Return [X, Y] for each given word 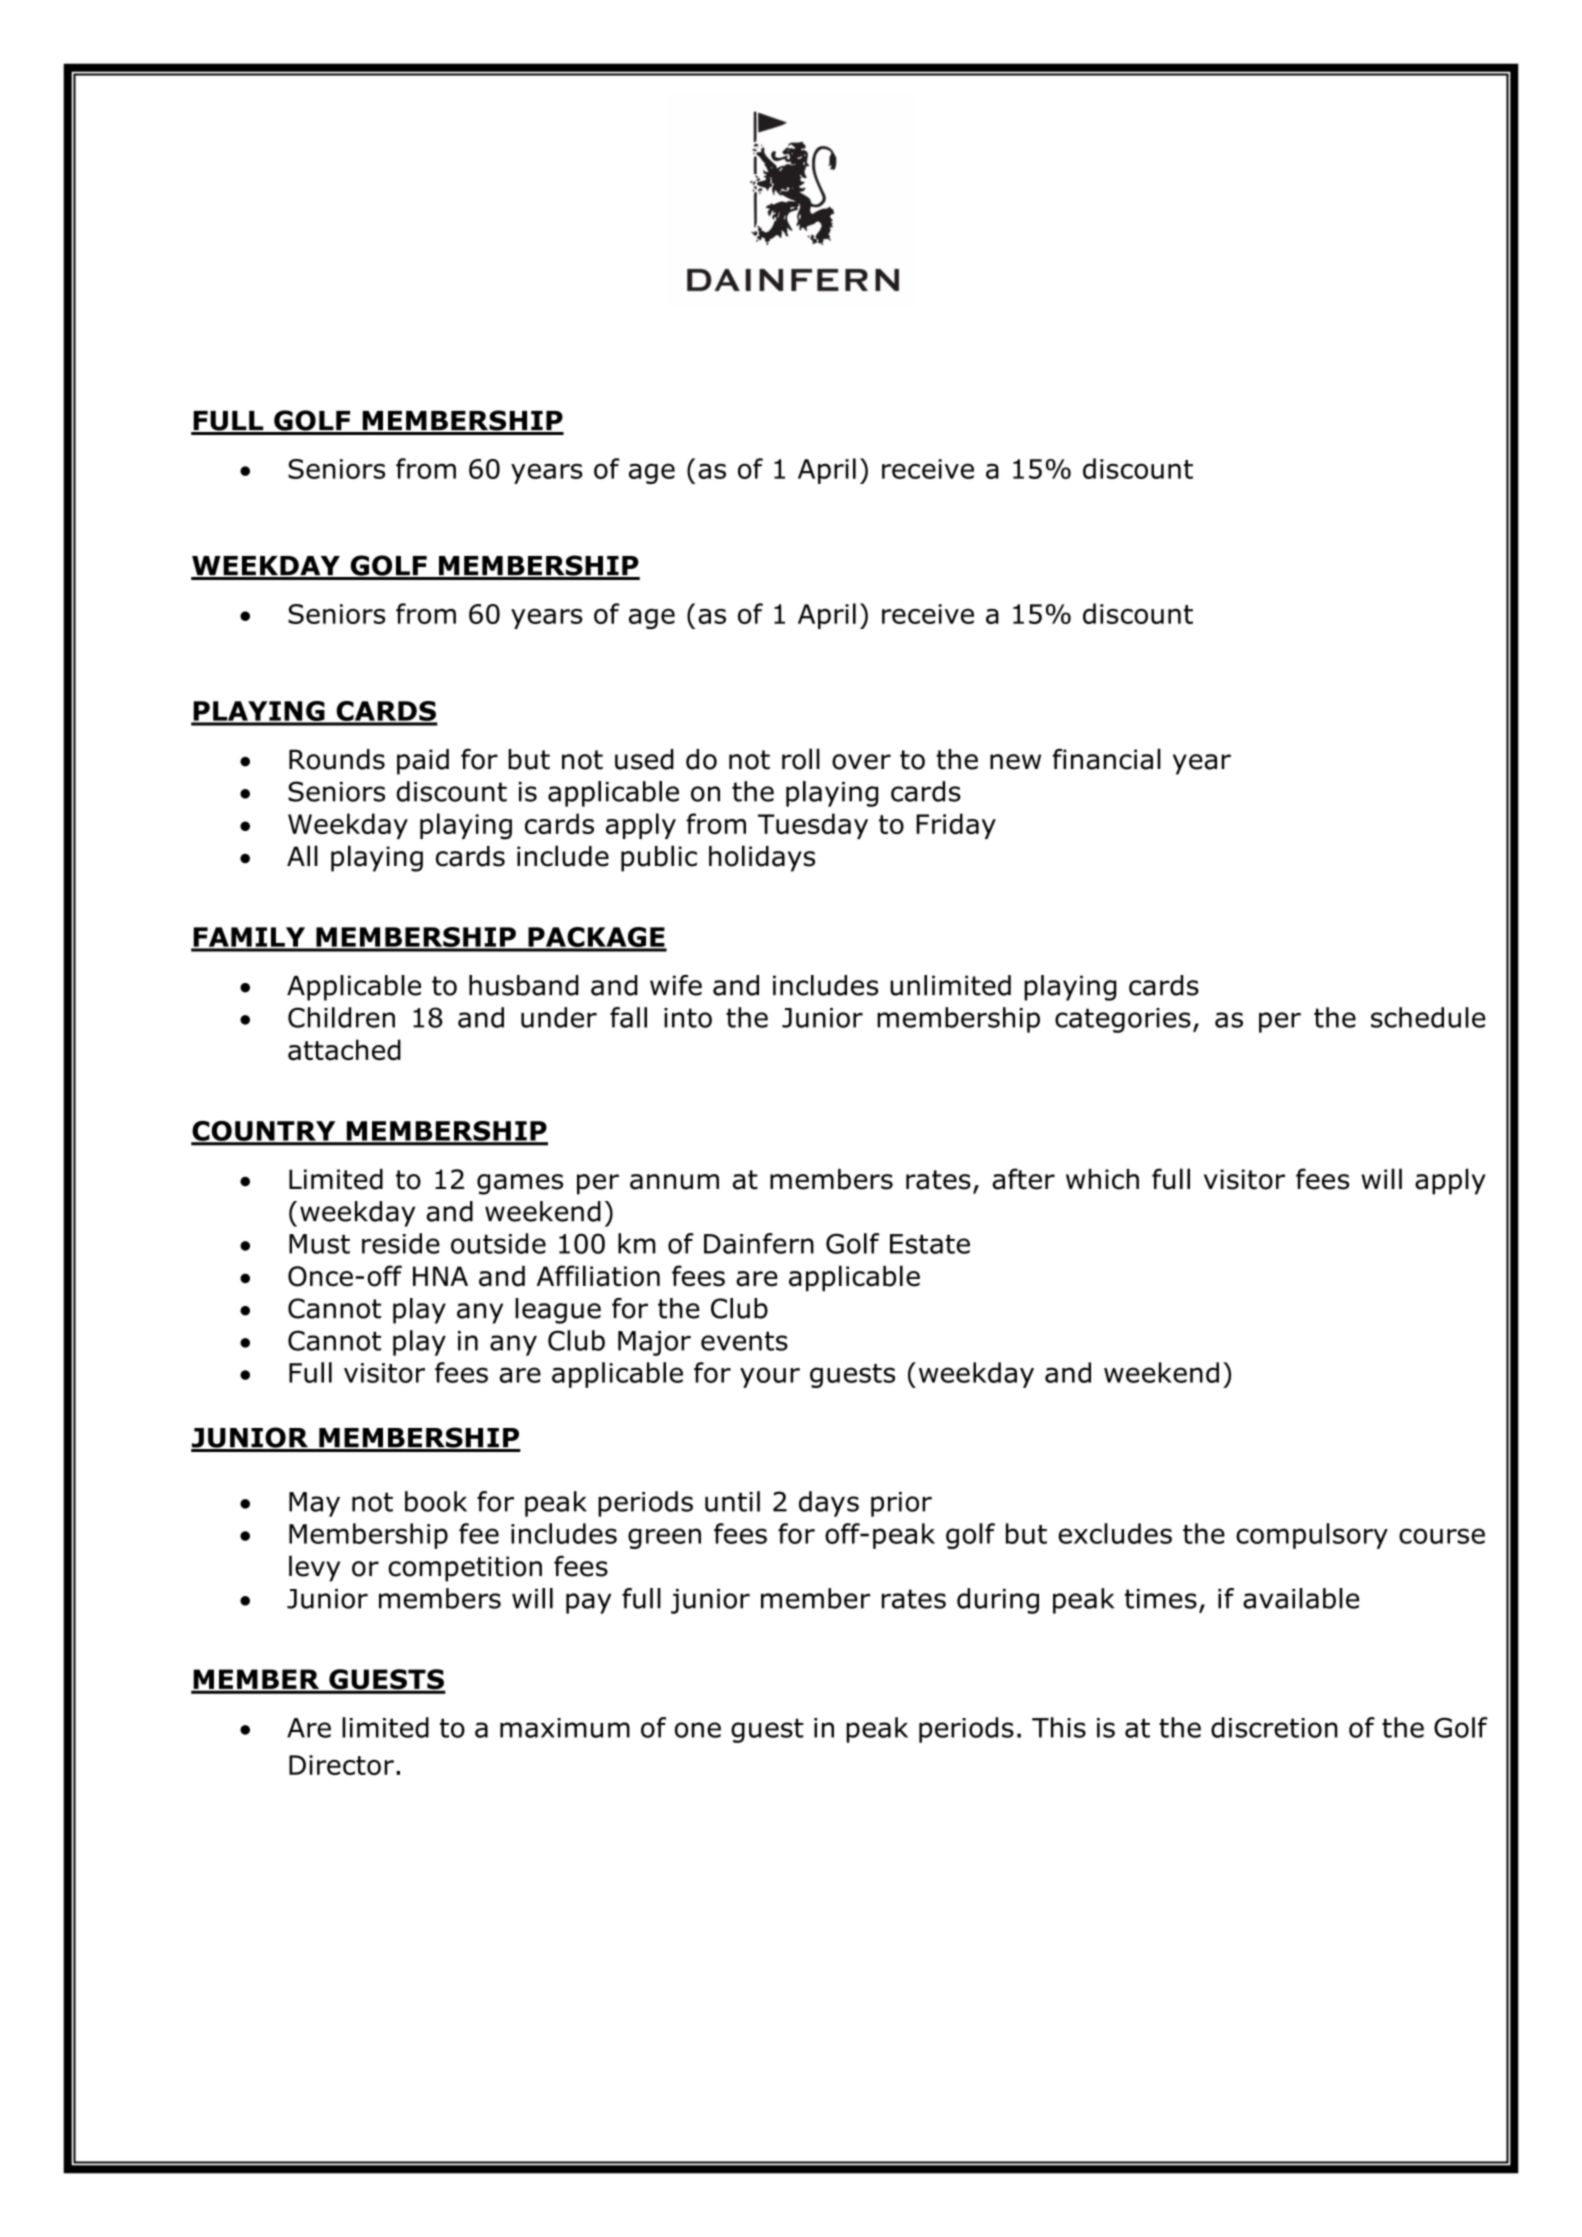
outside [498, 1243]
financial [1107, 759]
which [1102, 1179]
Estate [930, 1244]
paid [423, 762]
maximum [565, 1728]
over [861, 762]
